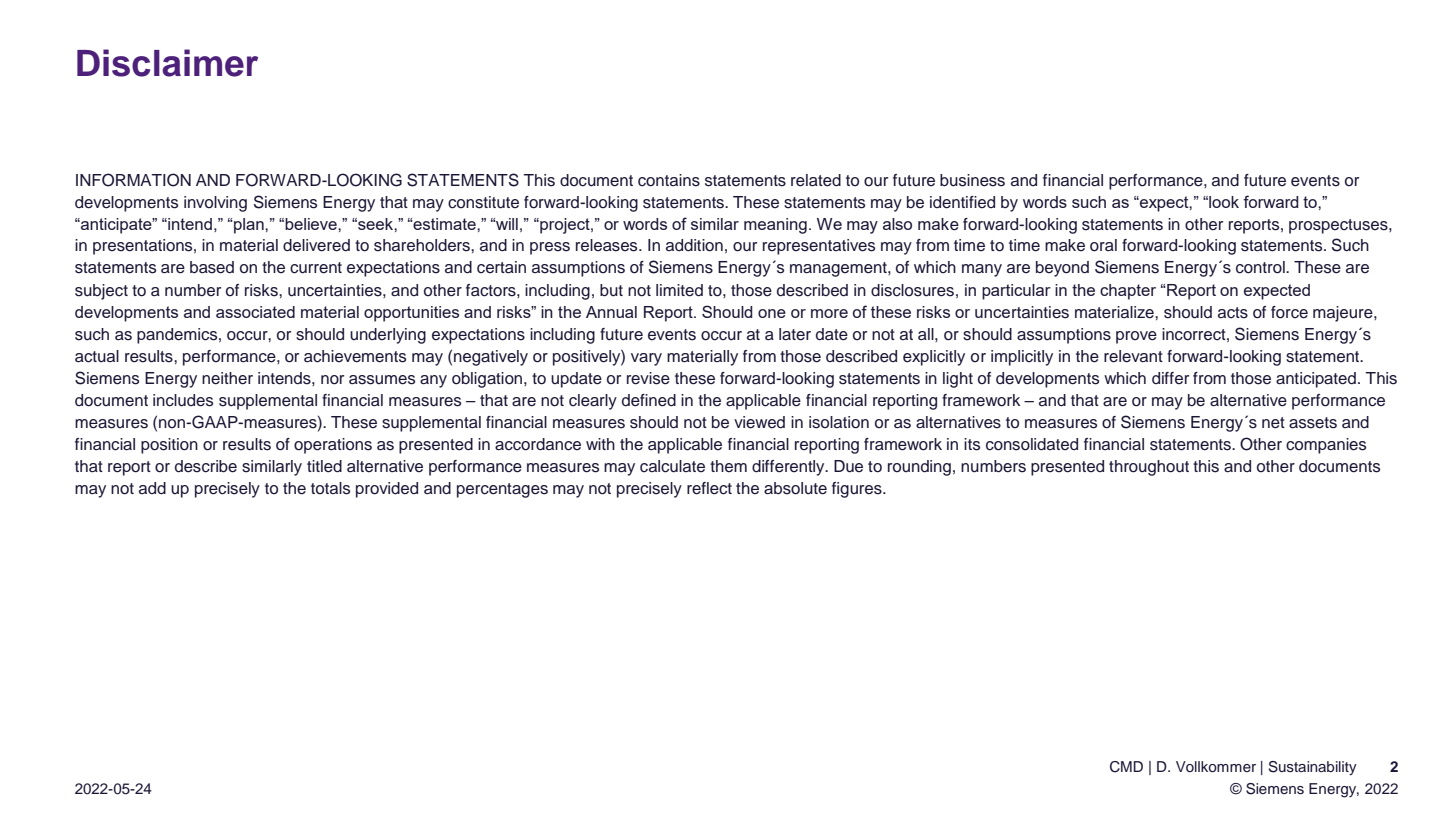 The height and width of the page is (819, 1456). What do you see at coordinates (1273, 423) in the page?
I see `net` at bounding box center [1273, 423].
